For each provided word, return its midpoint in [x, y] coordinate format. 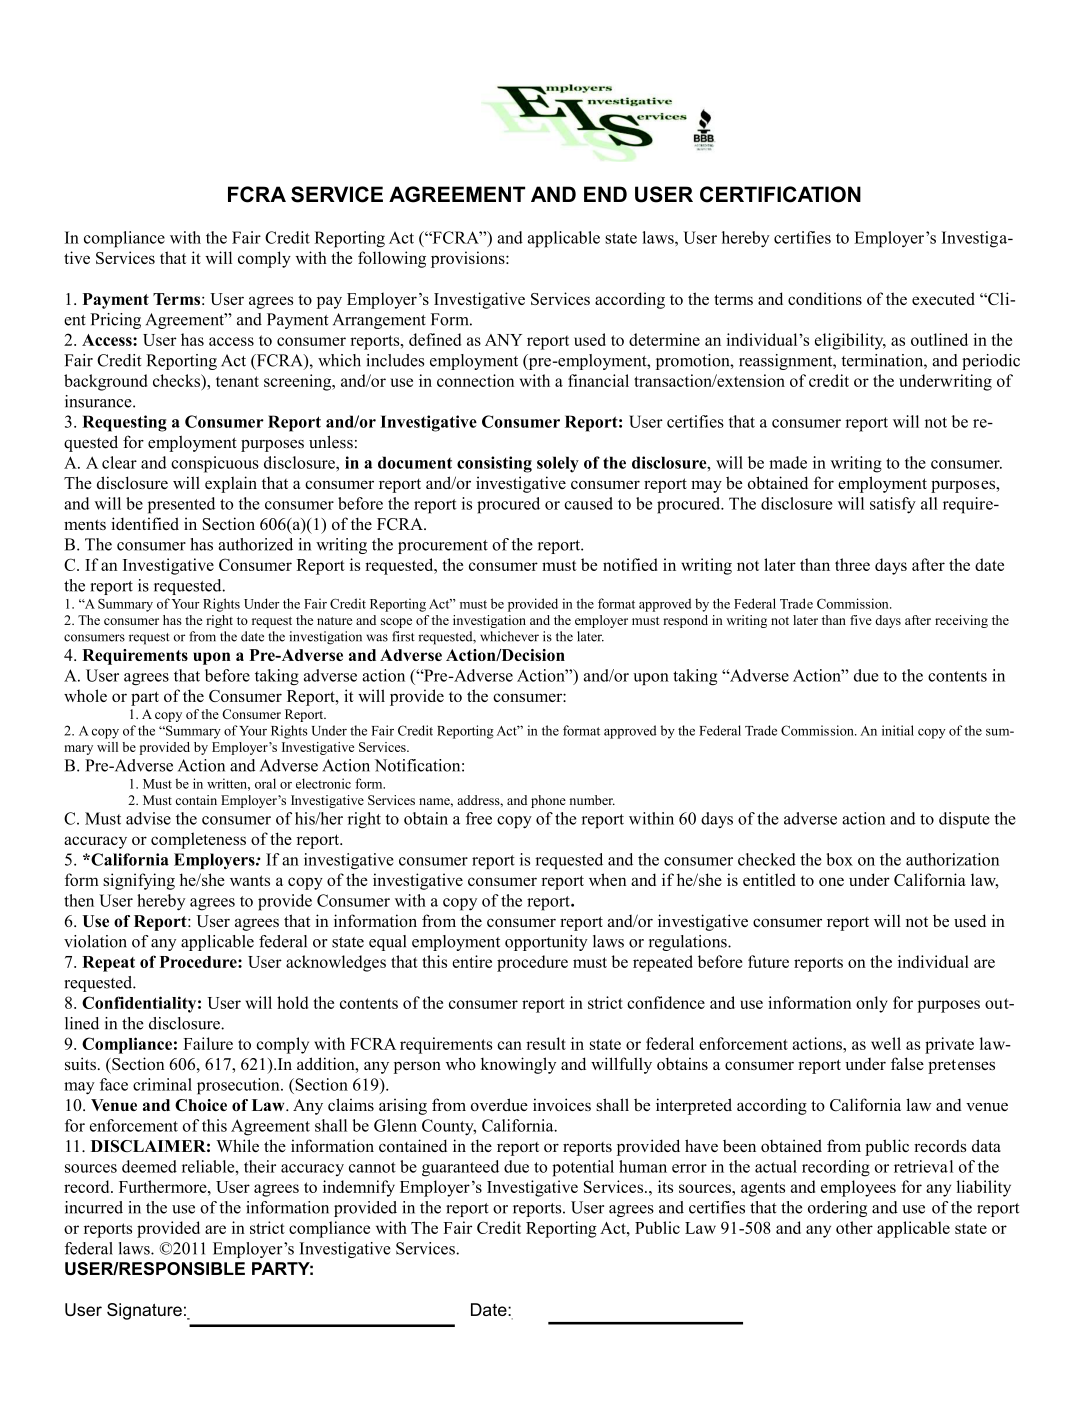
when [608, 879]
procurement [443, 547]
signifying [139, 881]
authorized [255, 544]
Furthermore [164, 1186]
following [392, 259]
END [605, 194]
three [852, 564]
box [839, 859]
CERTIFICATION [780, 194]
